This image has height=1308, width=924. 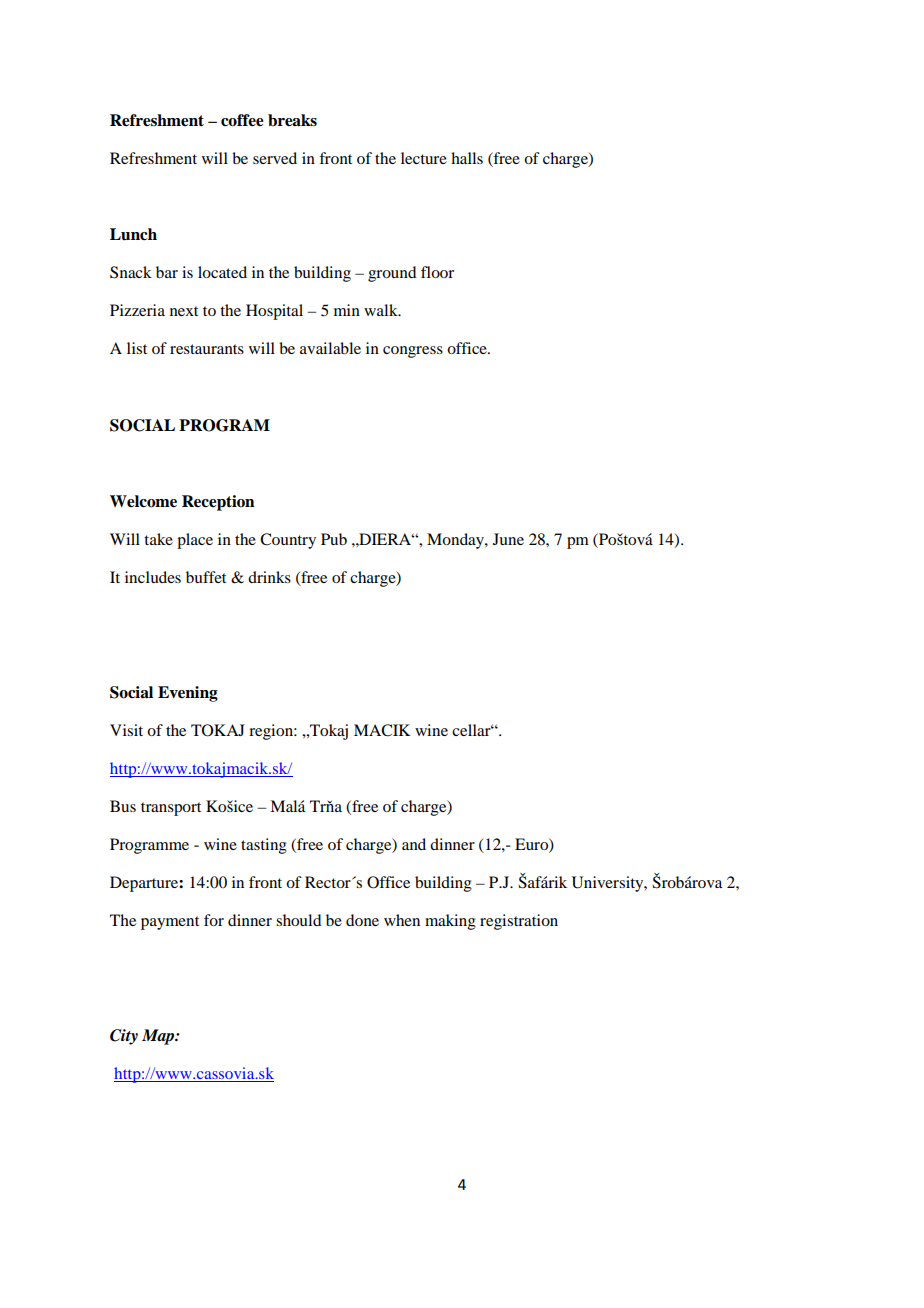 I want to click on breaks, so click(x=292, y=120).
